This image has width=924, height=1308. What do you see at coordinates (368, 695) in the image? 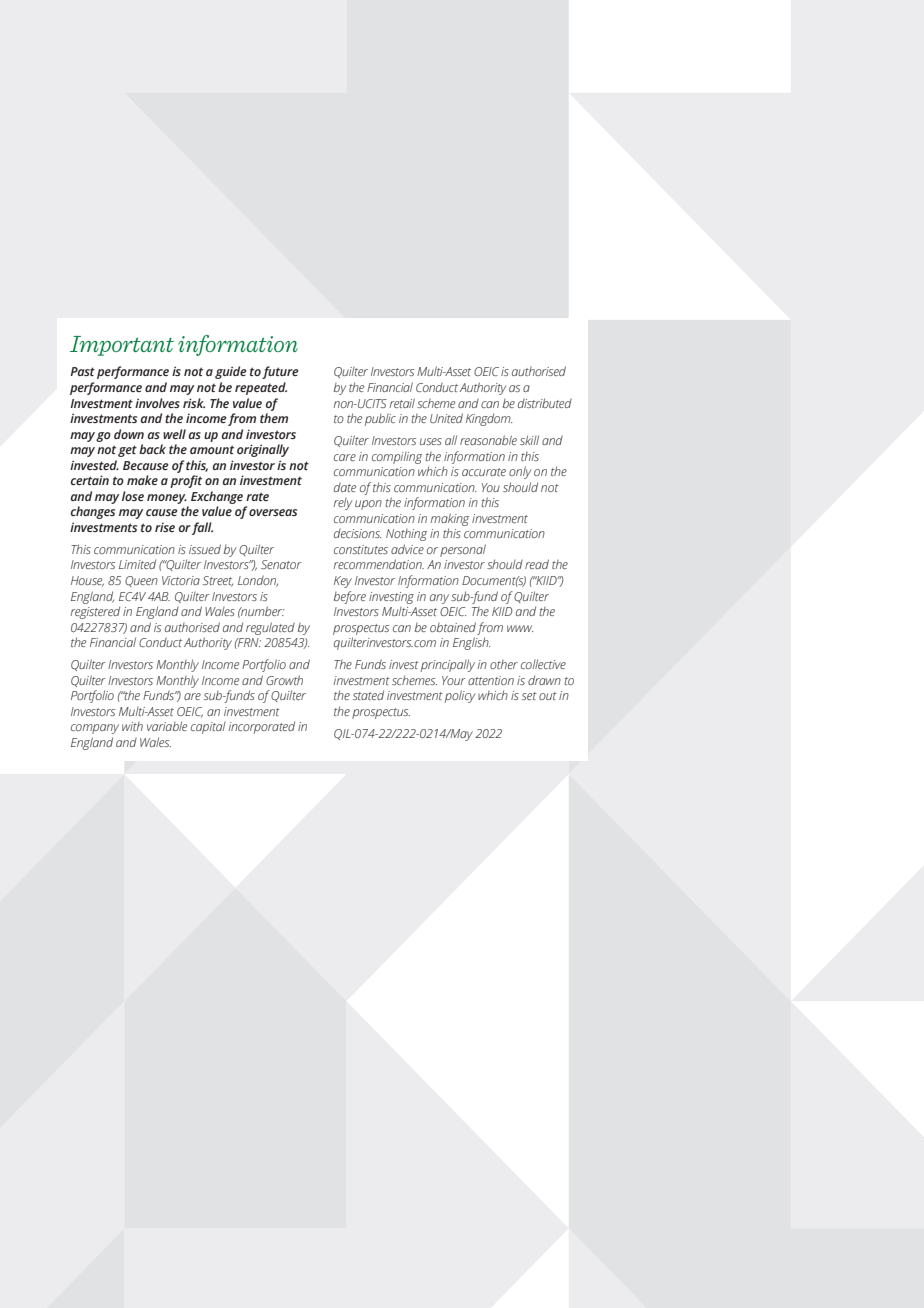
I see `stated` at bounding box center [368, 695].
